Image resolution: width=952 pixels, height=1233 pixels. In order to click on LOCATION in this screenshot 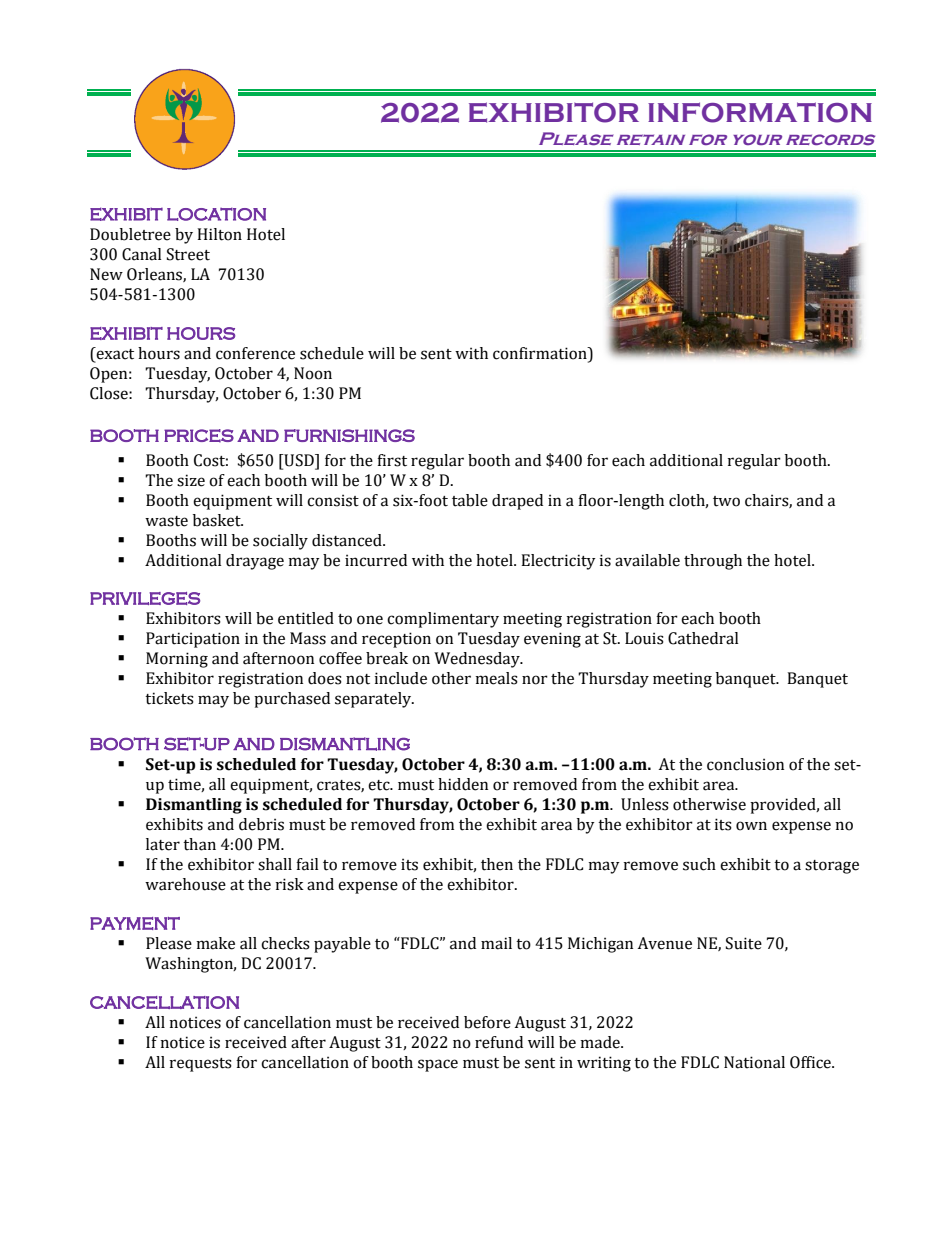, I will do `click(216, 214)`.
